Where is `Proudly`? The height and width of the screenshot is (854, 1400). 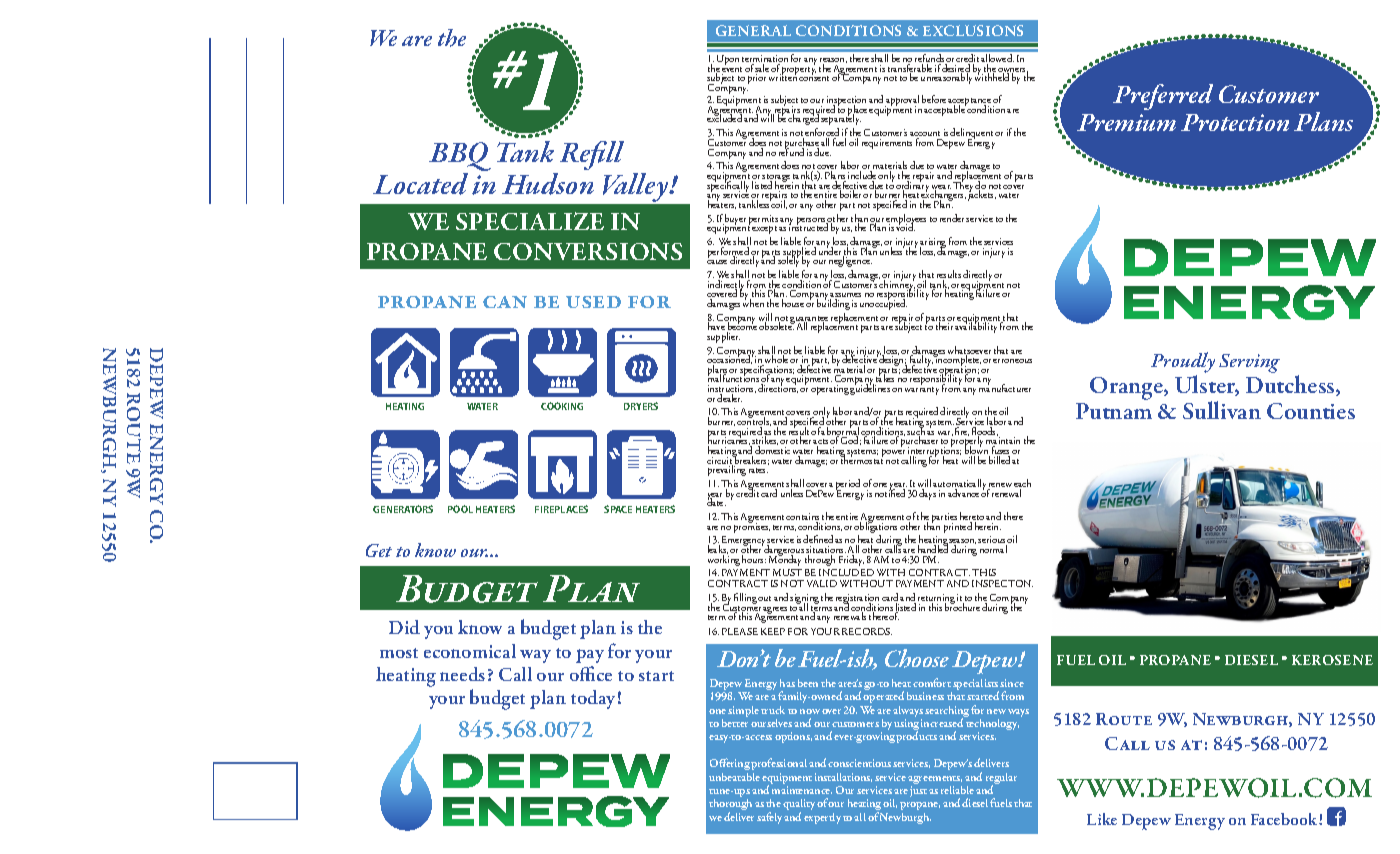 Proudly is located at coordinates (1183, 362).
